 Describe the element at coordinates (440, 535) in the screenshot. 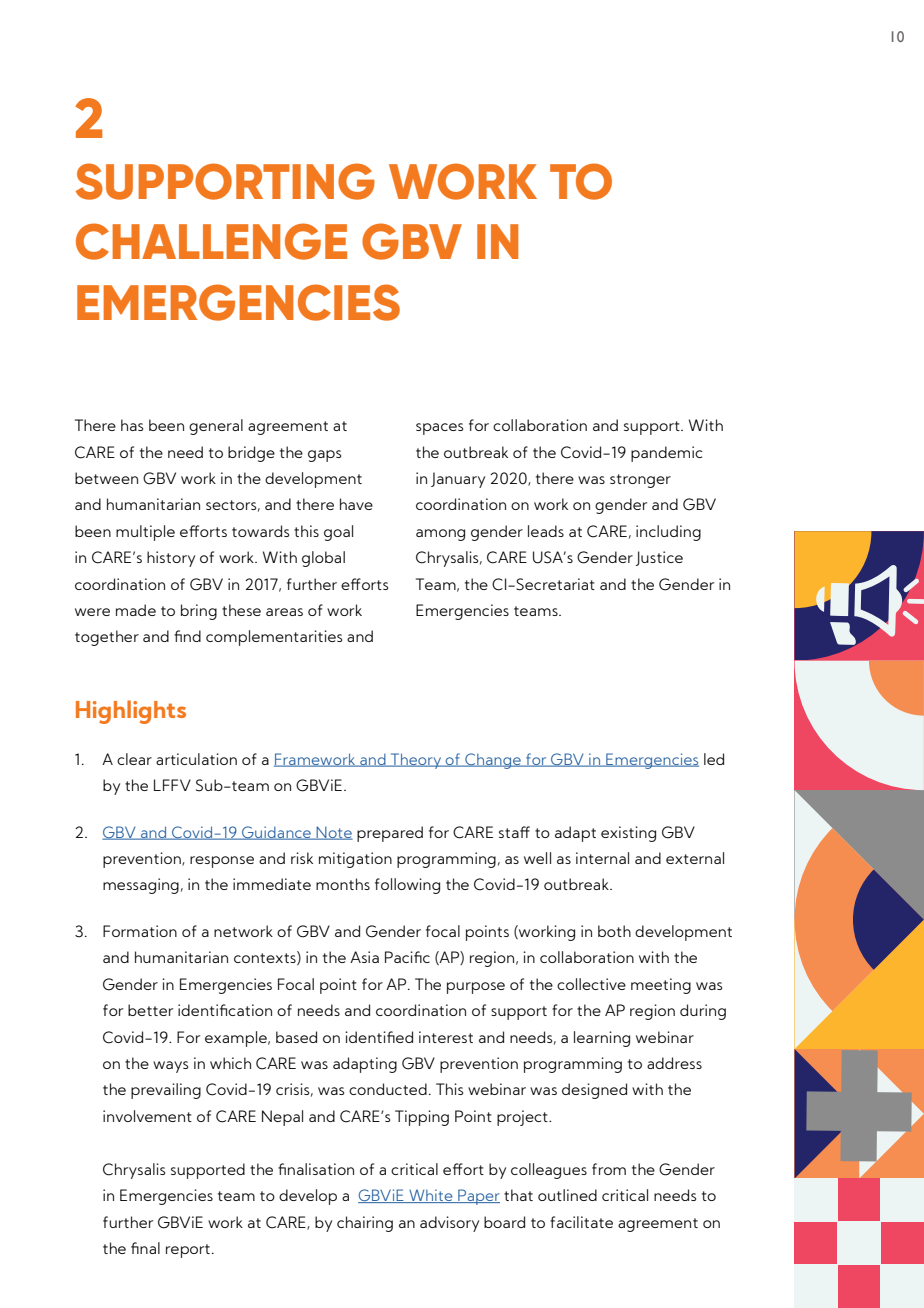

I see `among` at that location.
